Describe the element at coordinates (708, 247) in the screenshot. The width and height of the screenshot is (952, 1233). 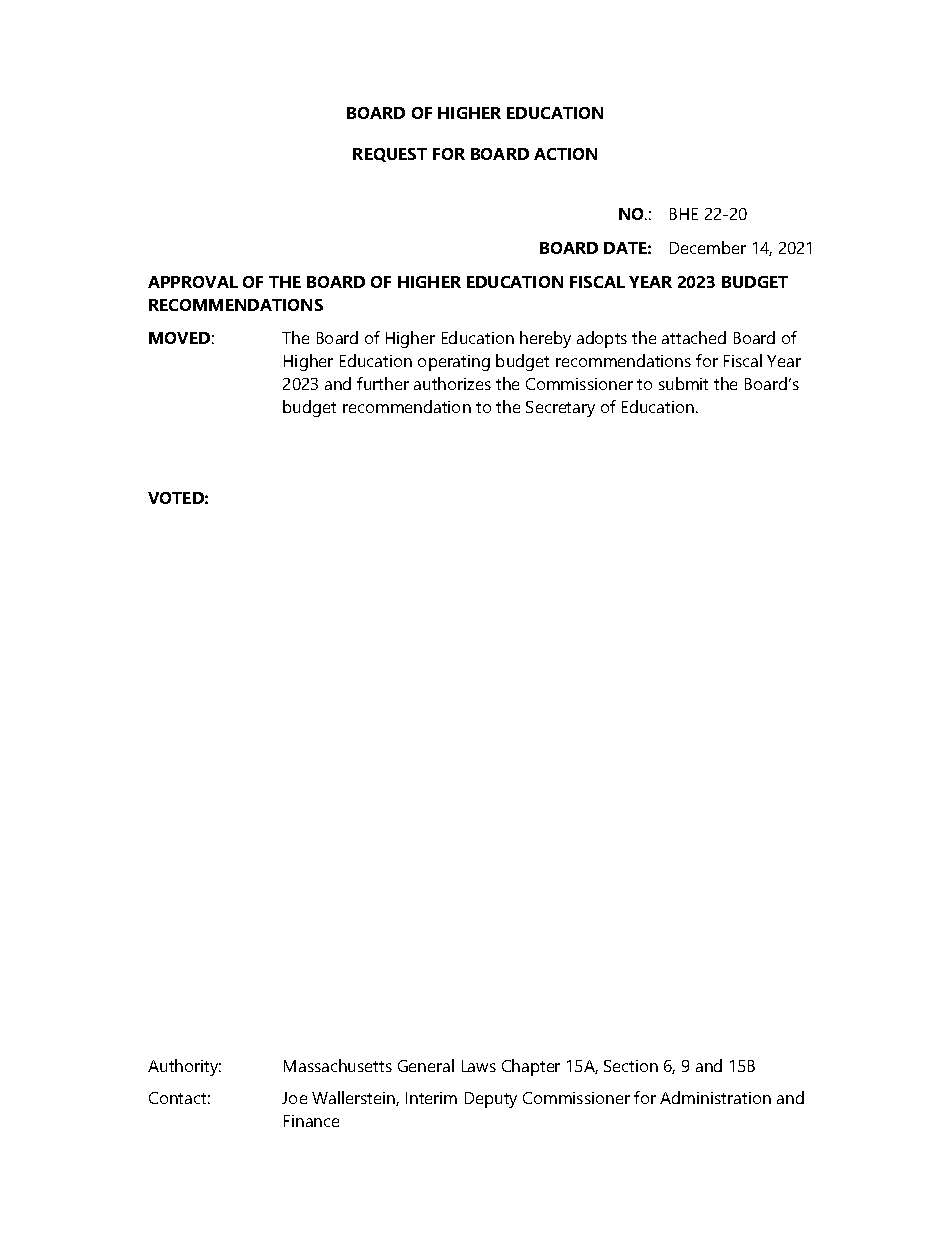
I see `December` at that location.
